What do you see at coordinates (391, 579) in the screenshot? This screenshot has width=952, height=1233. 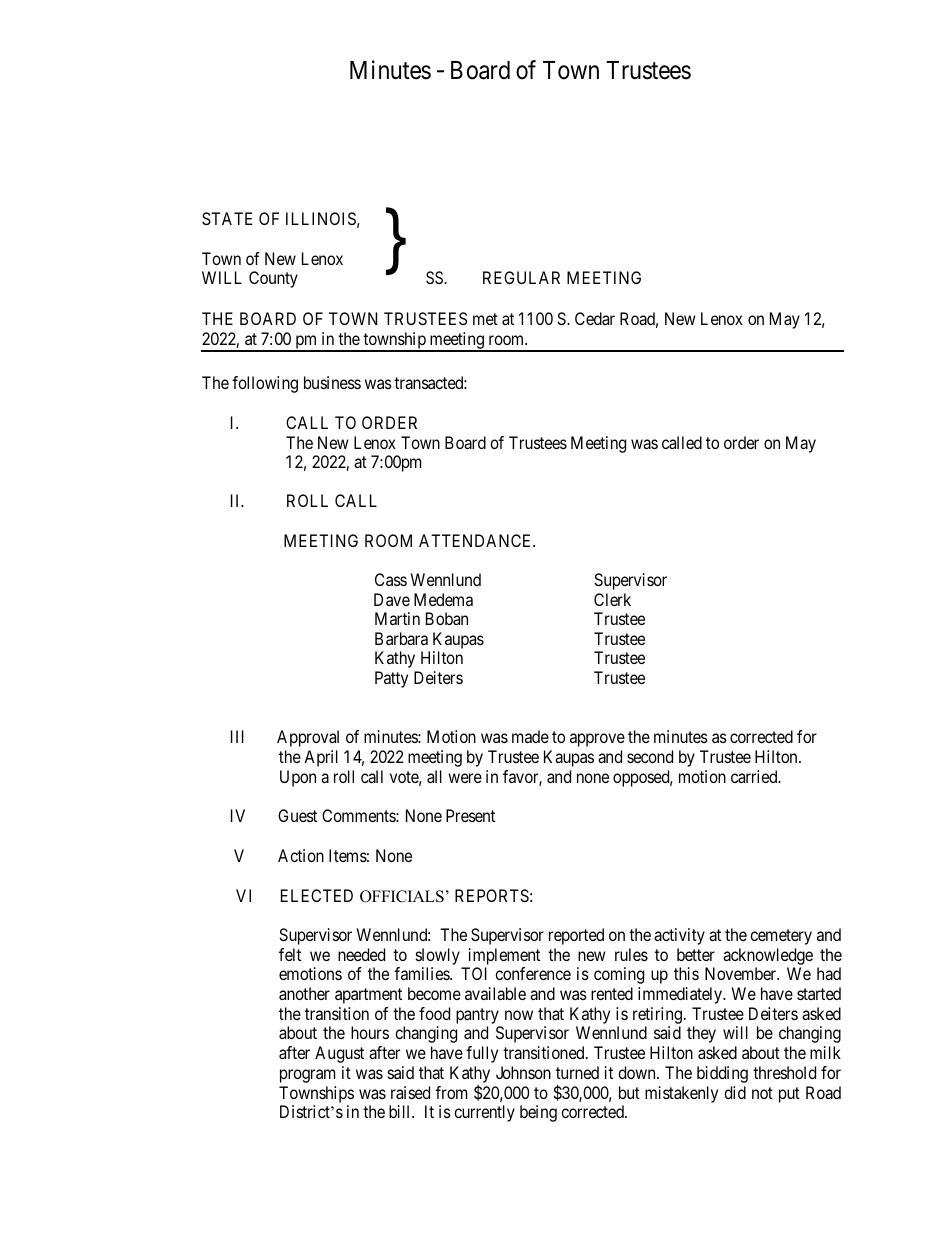 I see `Cass` at bounding box center [391, 579].
